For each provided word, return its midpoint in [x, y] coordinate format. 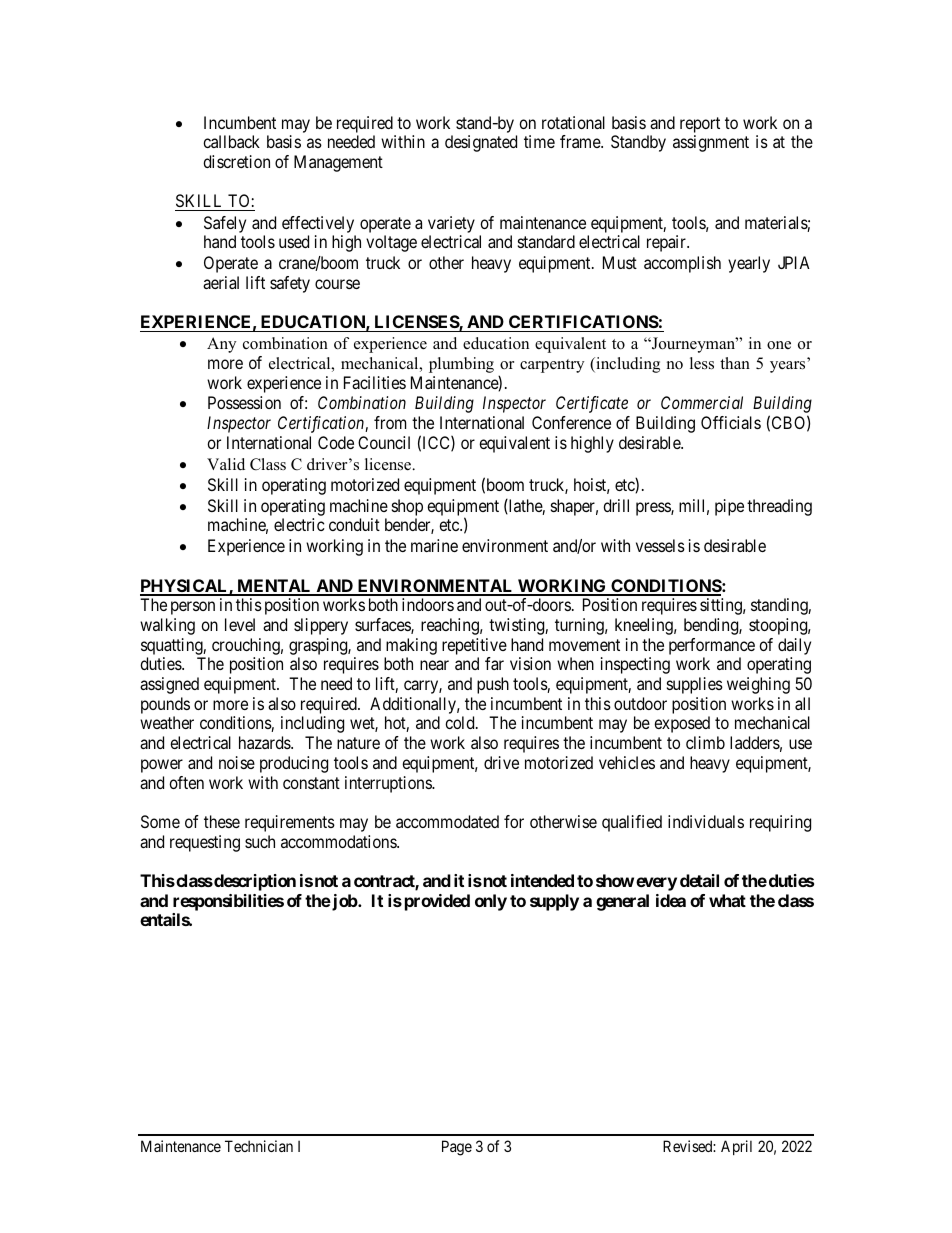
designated [481, 143]
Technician [259, 1146]
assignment [711, 143]
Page [457, 1148]
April [736, 1147]
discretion [236, 161]
